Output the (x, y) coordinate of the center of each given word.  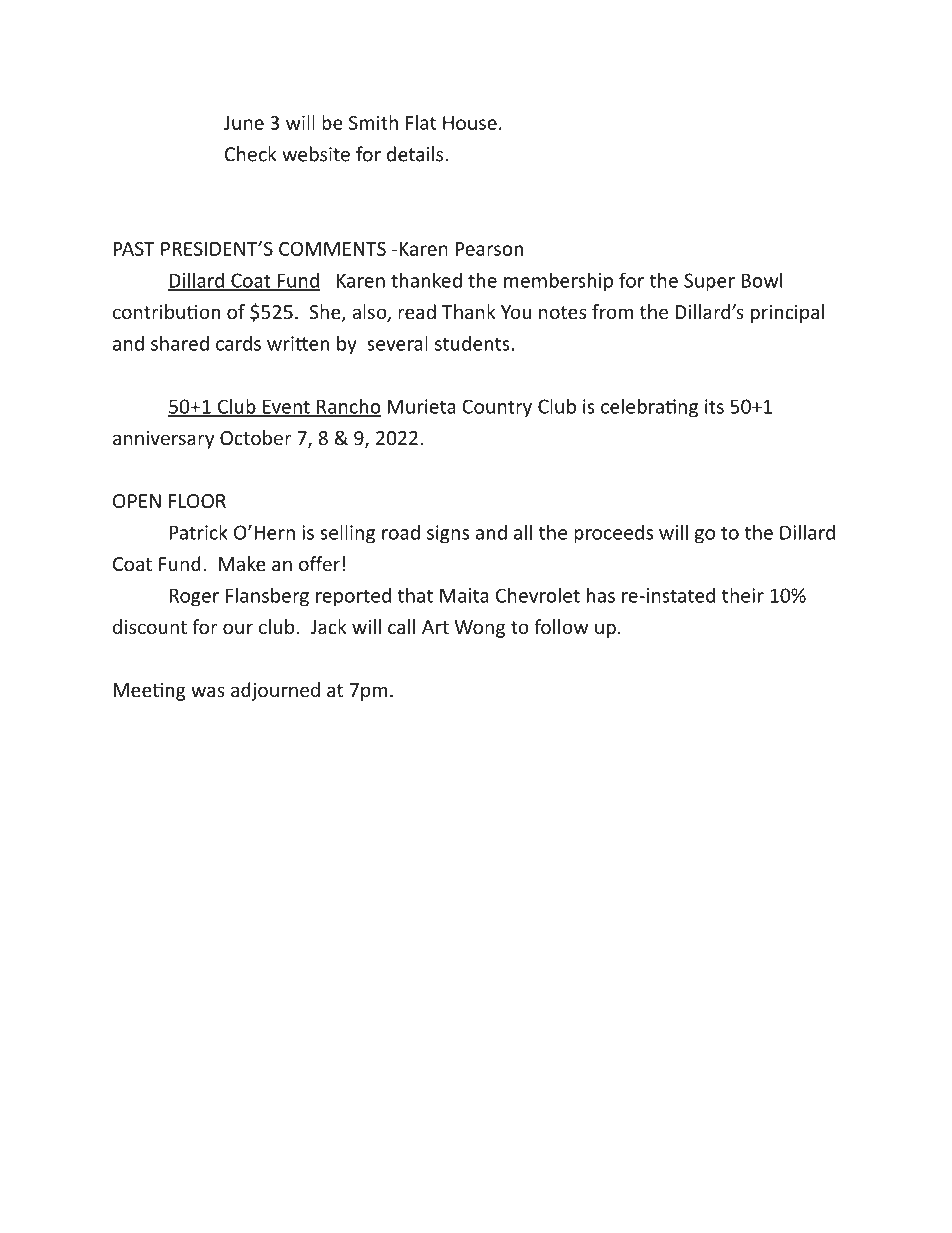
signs (448, 534)
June (244, 123)
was (208, 691)
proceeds (613, 534)
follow (561, 626)
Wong (479, 629)
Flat (421, 122)
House (470, 123)
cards (238, 343)
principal (787, 313)
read (417, 311)
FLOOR (197, 501)
